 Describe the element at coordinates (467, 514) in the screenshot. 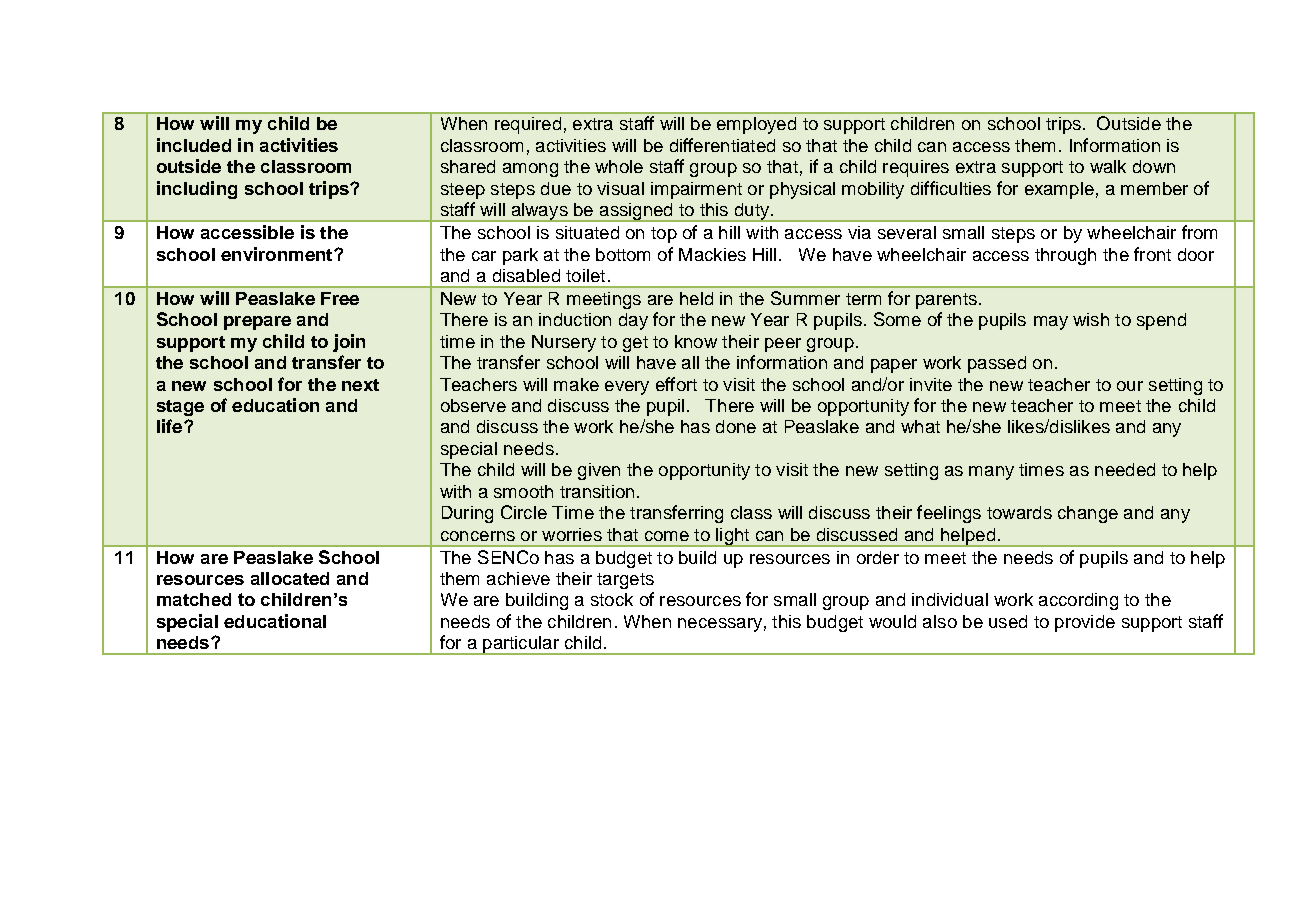

I see `During` at that location.
